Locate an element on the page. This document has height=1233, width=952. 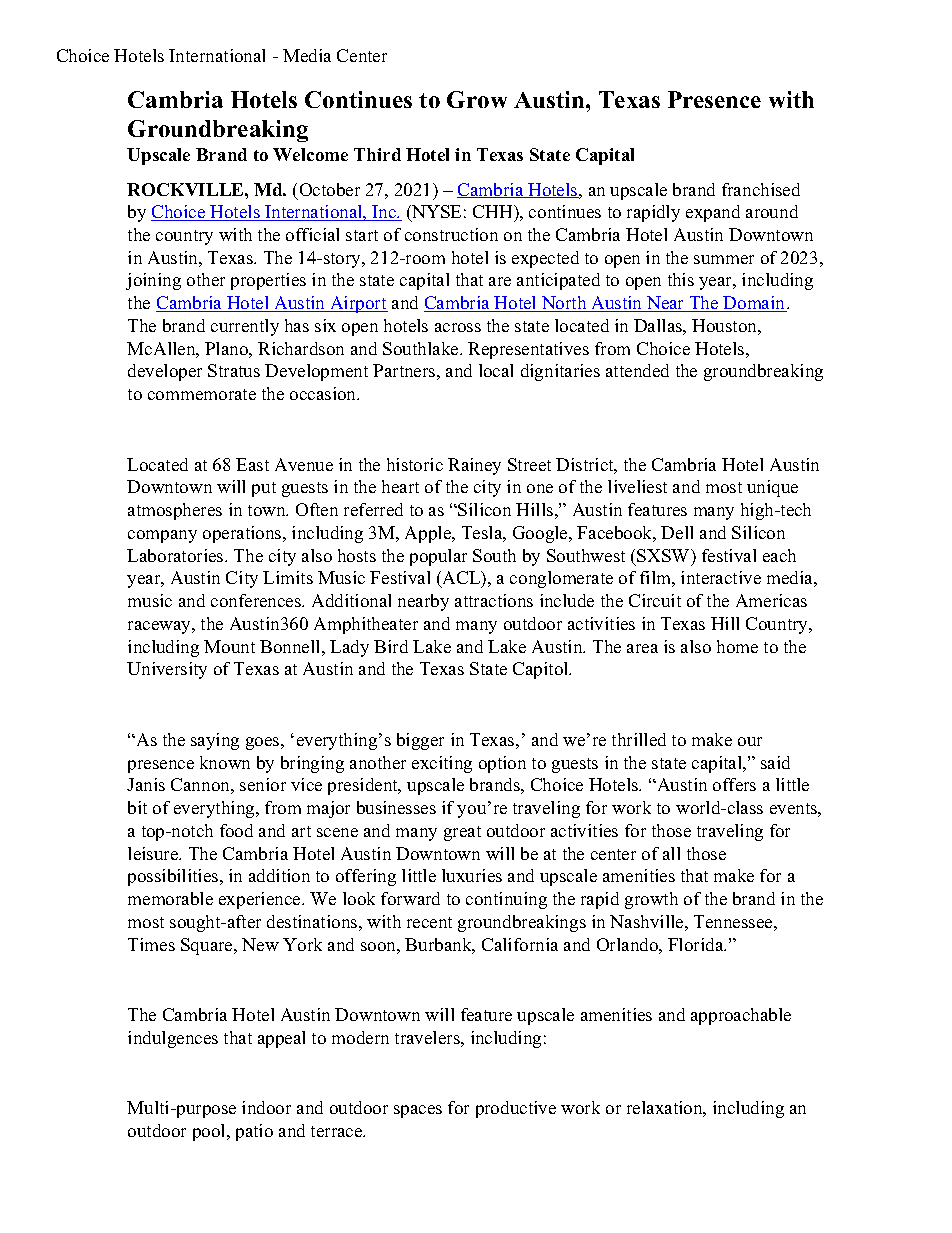
Dell is located at coordinates (677, 532).
